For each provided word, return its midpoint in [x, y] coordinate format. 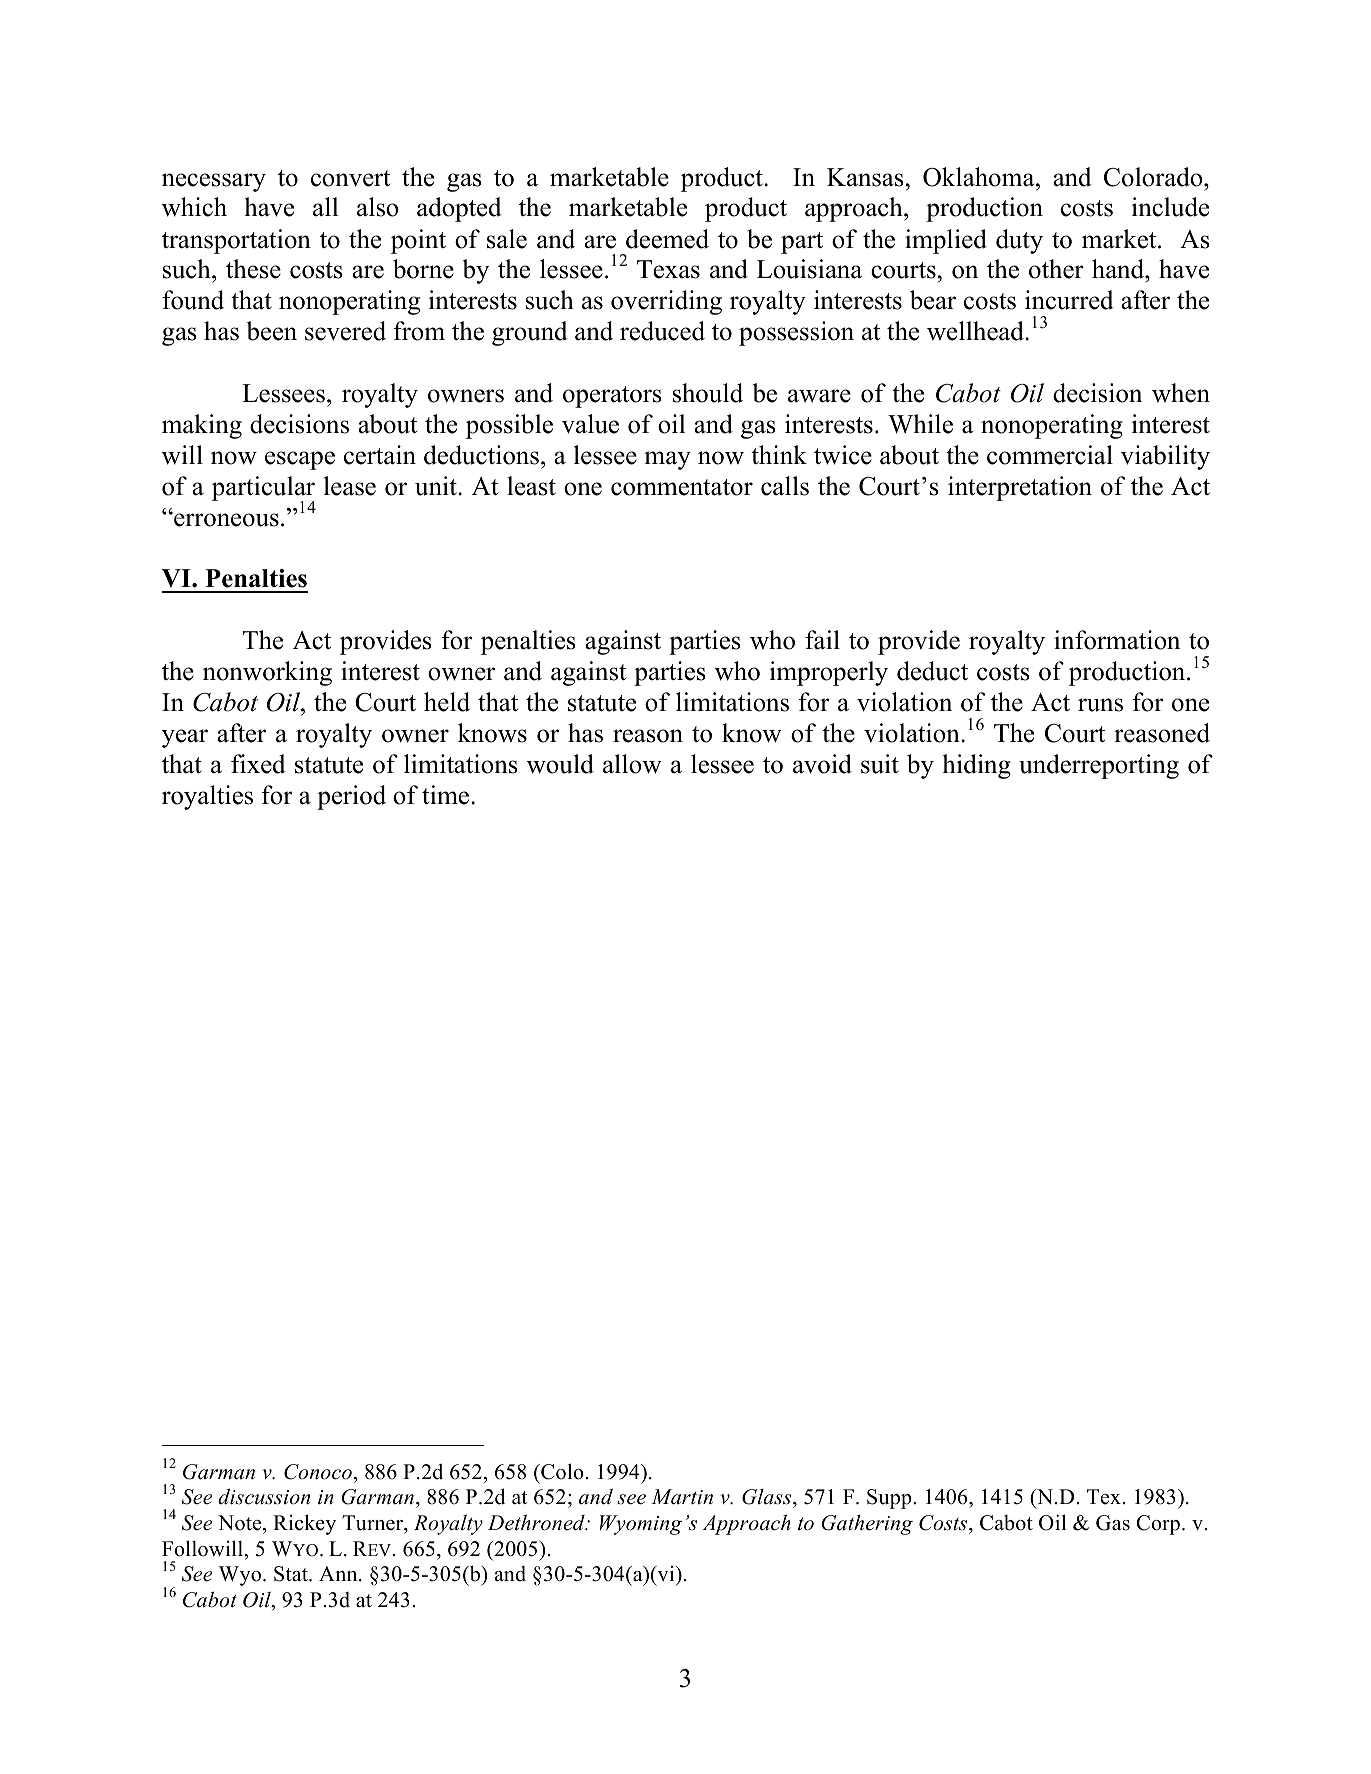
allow [632, 764]
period [351, 797]
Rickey [304, 1524]
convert [350, 178]
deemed [667, 239]
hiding [977, 766]
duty [1019, 241]
